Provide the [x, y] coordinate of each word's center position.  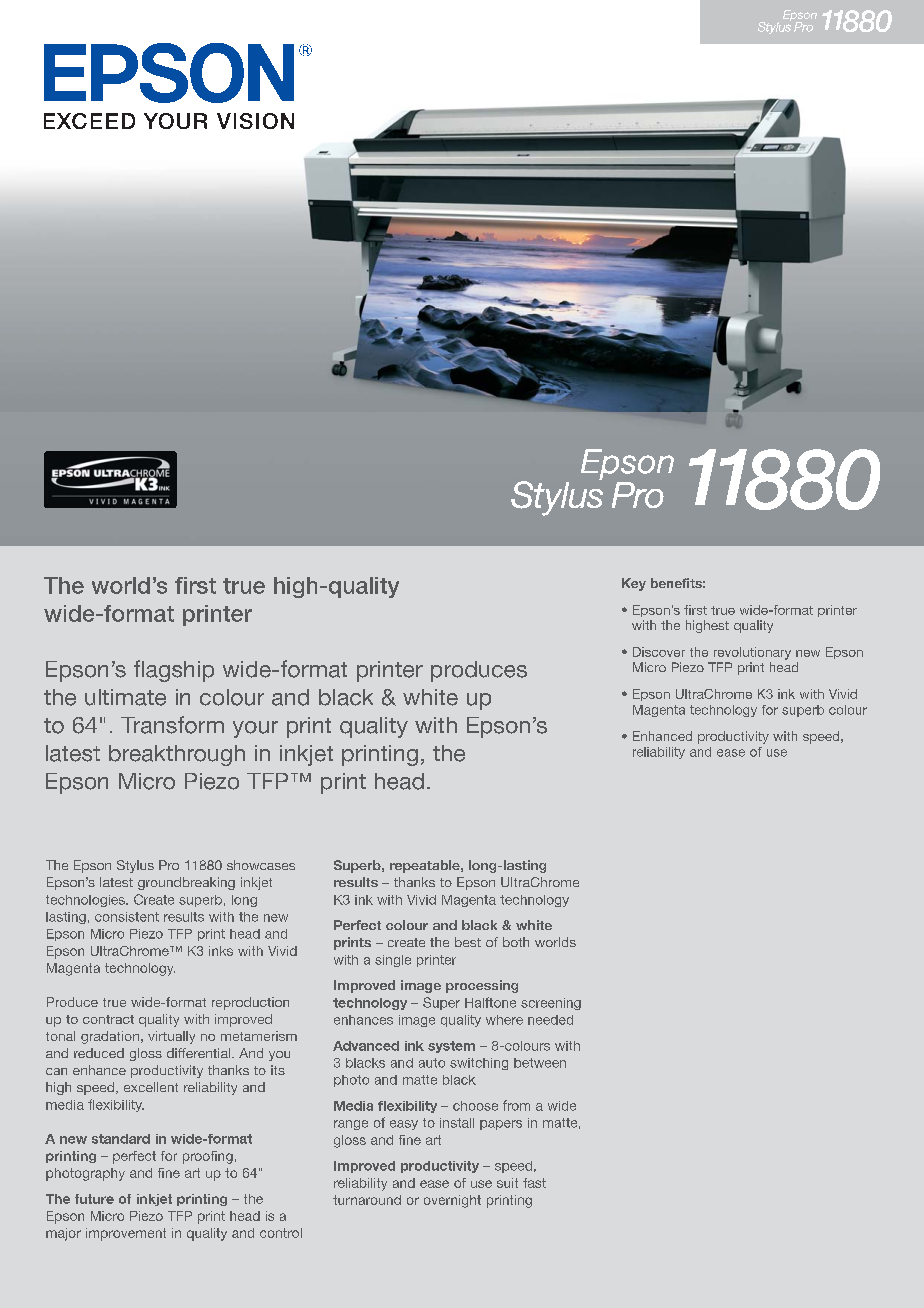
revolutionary [752, 653]
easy [404, 1125]
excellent [151, 1087]
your [255, 729]
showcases [261, 865]
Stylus [135, 866]
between [540, 1063]
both [516, 942]
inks [221, 951]
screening [551, 1004]
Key [634, 584]
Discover [659, 652]
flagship [174, 671]
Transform [172, 725]
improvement [126, 1234]
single [393, 961]
